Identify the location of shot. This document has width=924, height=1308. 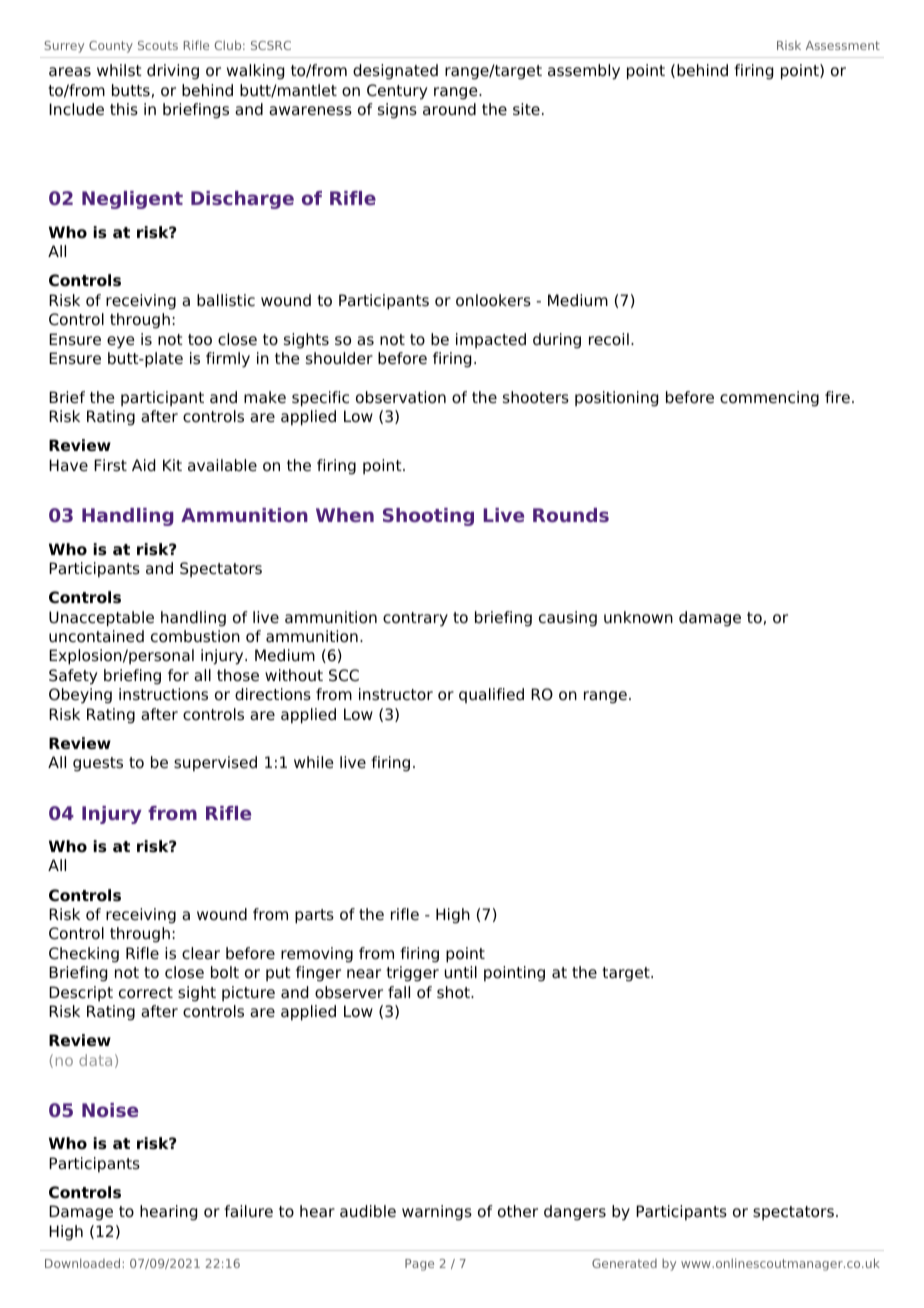
(454, 992).
